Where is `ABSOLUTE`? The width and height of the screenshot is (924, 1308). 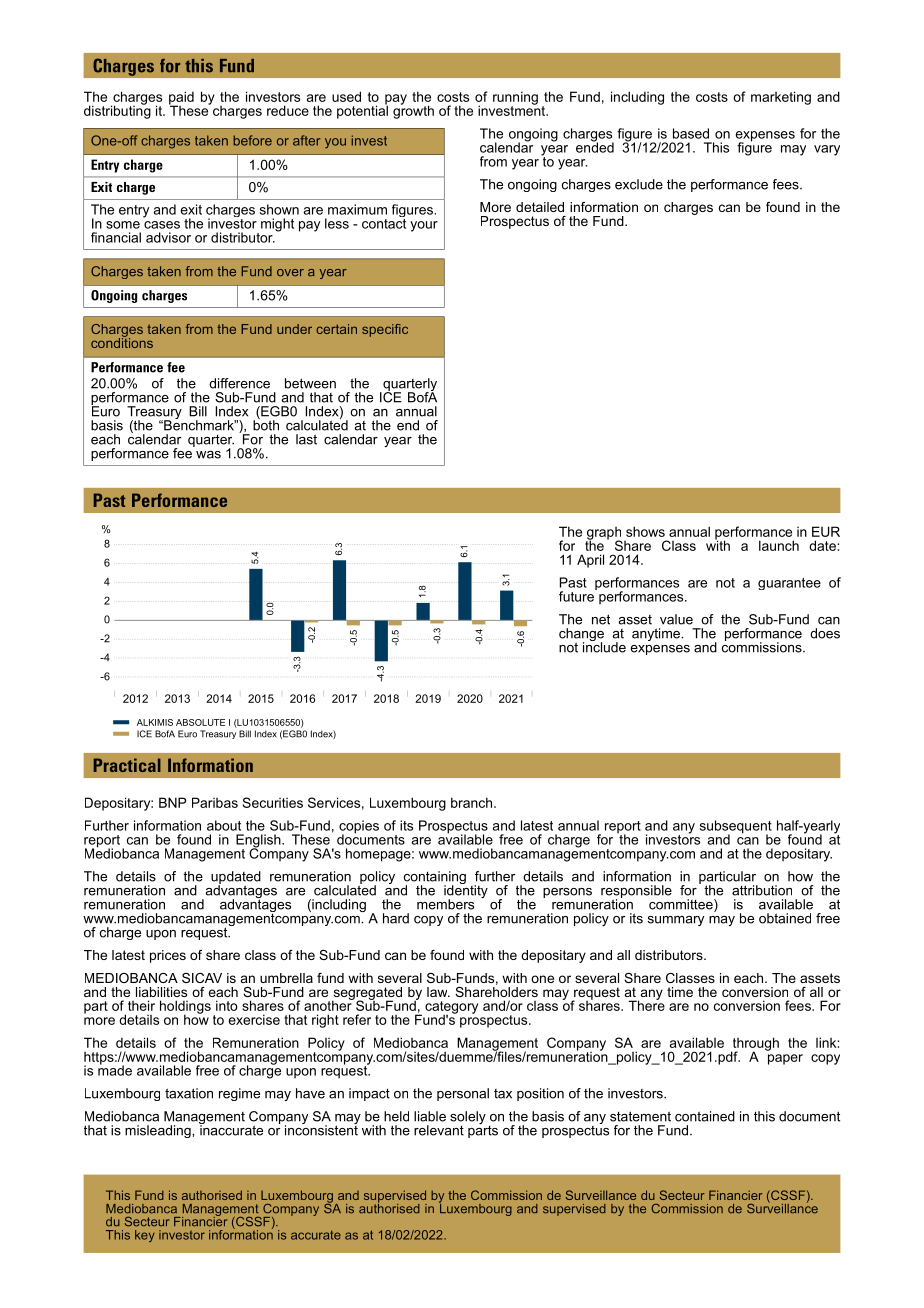
ABSOLUTE is located at coordinates (200, 722).
